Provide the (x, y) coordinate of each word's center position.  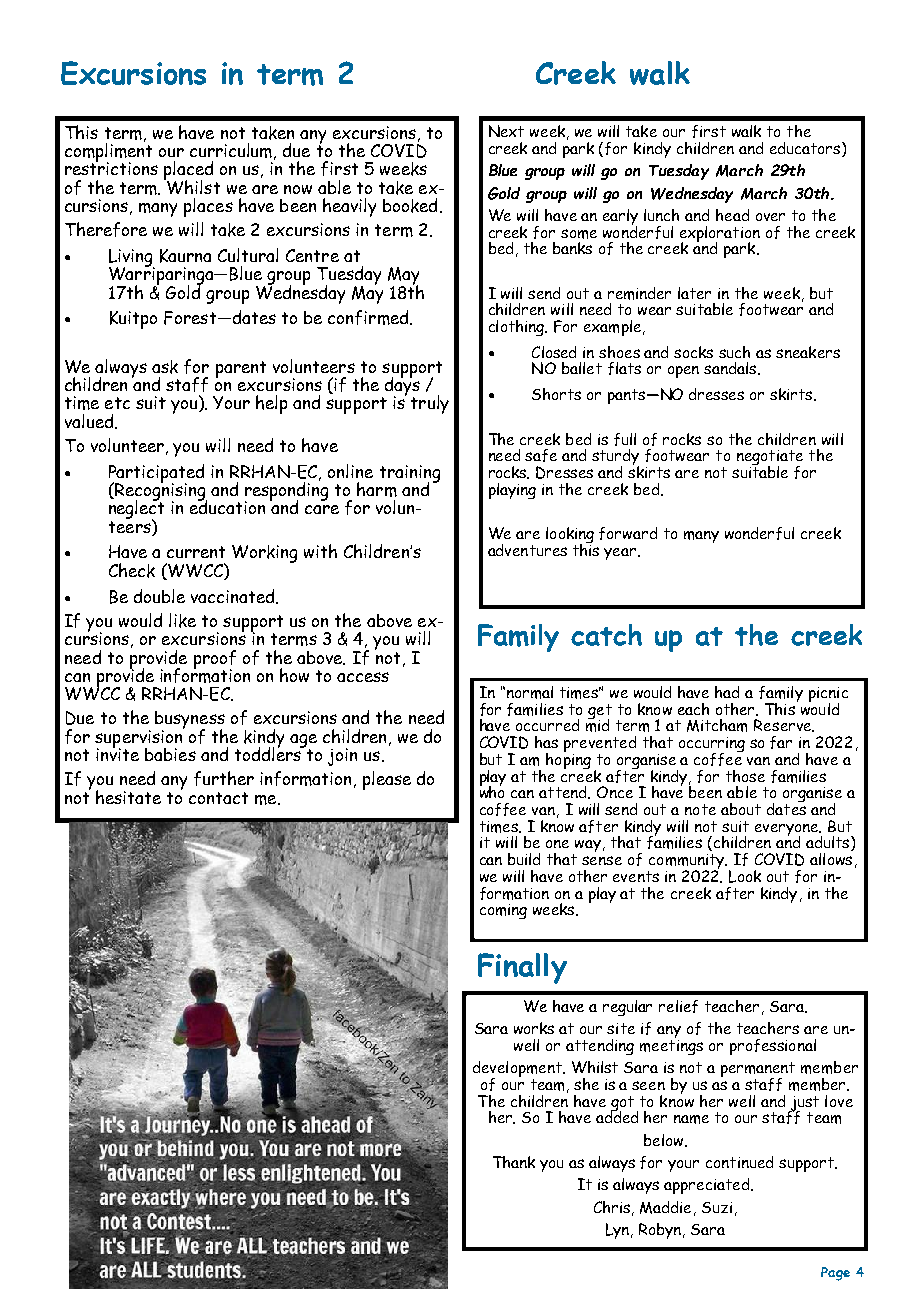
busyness (190, 721)
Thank (514, 1162)
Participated (156, 474)
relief (678, 1006)
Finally (522, 968)
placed (188, 172)
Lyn (619, 1231)
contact (218, 798)
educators (806, 149)
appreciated (708, 1186)
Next (506, 131)
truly (430, 404)
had (727, 692)
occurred (547, 725)
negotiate (770, 459)
